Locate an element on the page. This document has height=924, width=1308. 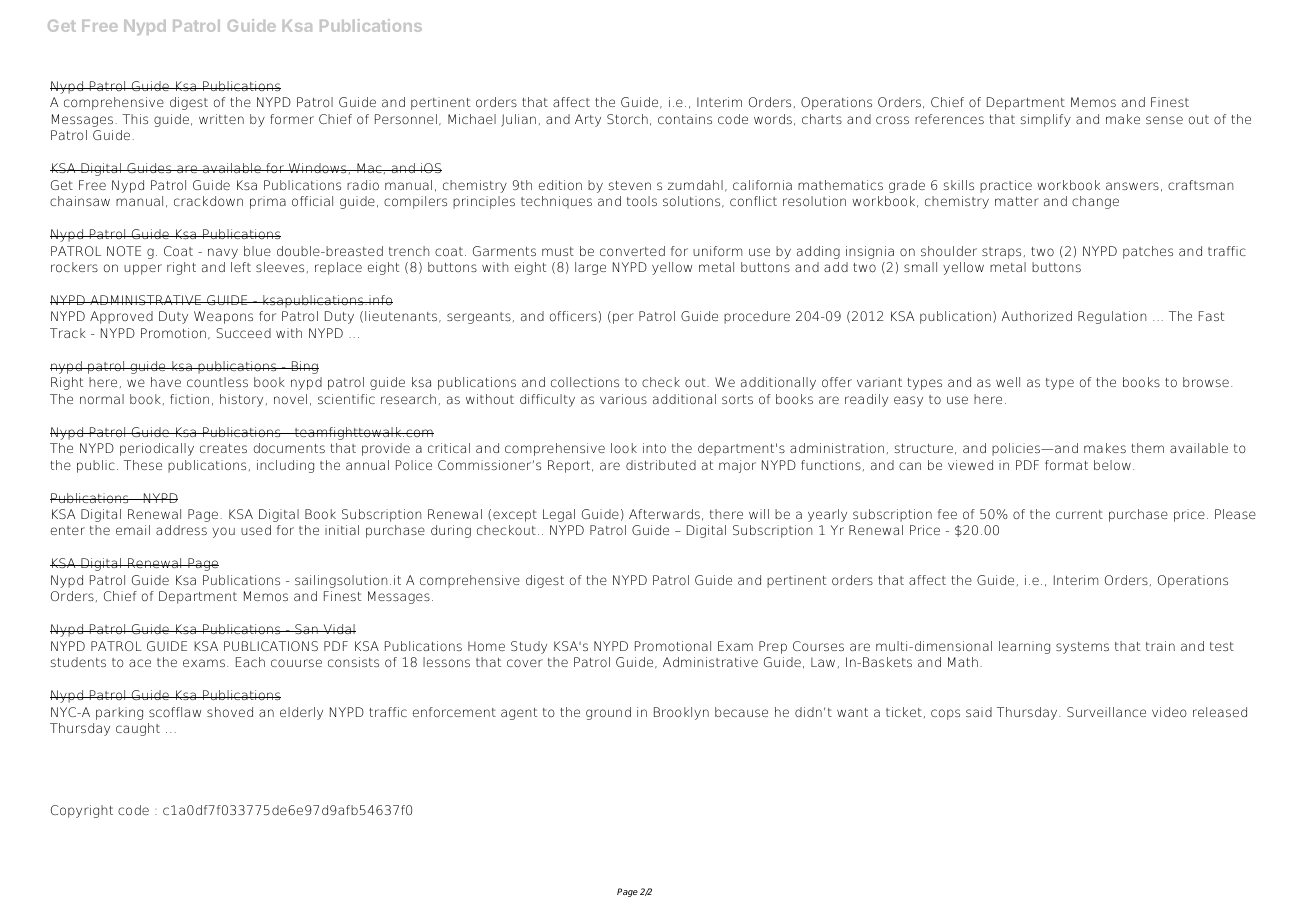
Storch is located at coordinates (627, 119).
